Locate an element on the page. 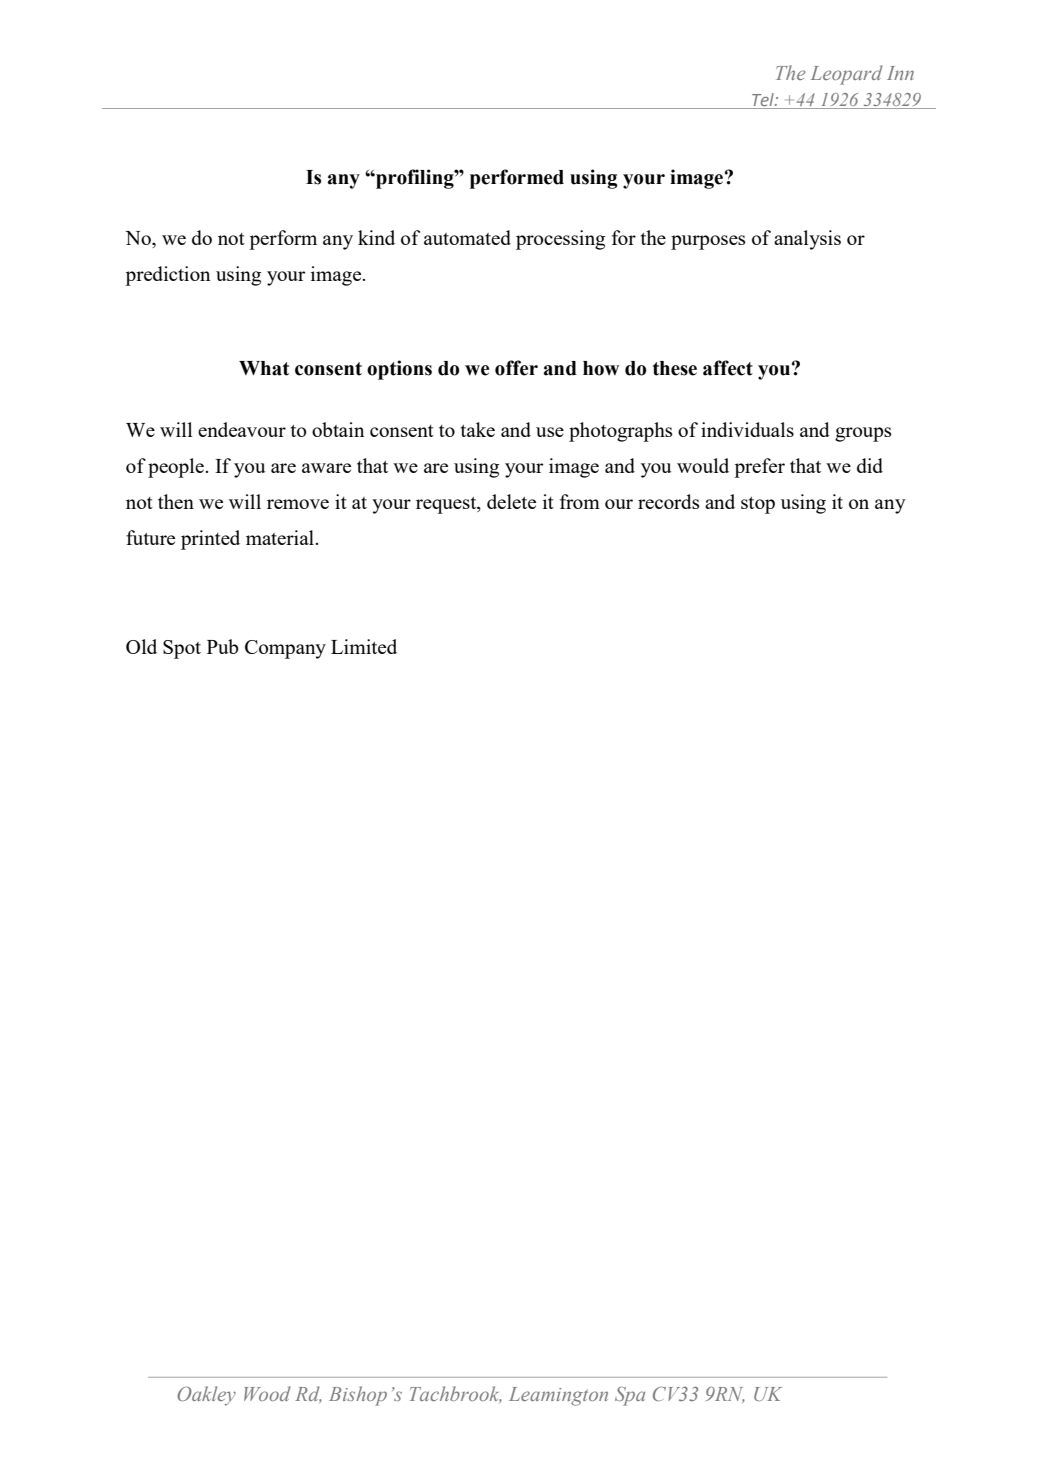  Pub is located at coordinates (223, 646).
